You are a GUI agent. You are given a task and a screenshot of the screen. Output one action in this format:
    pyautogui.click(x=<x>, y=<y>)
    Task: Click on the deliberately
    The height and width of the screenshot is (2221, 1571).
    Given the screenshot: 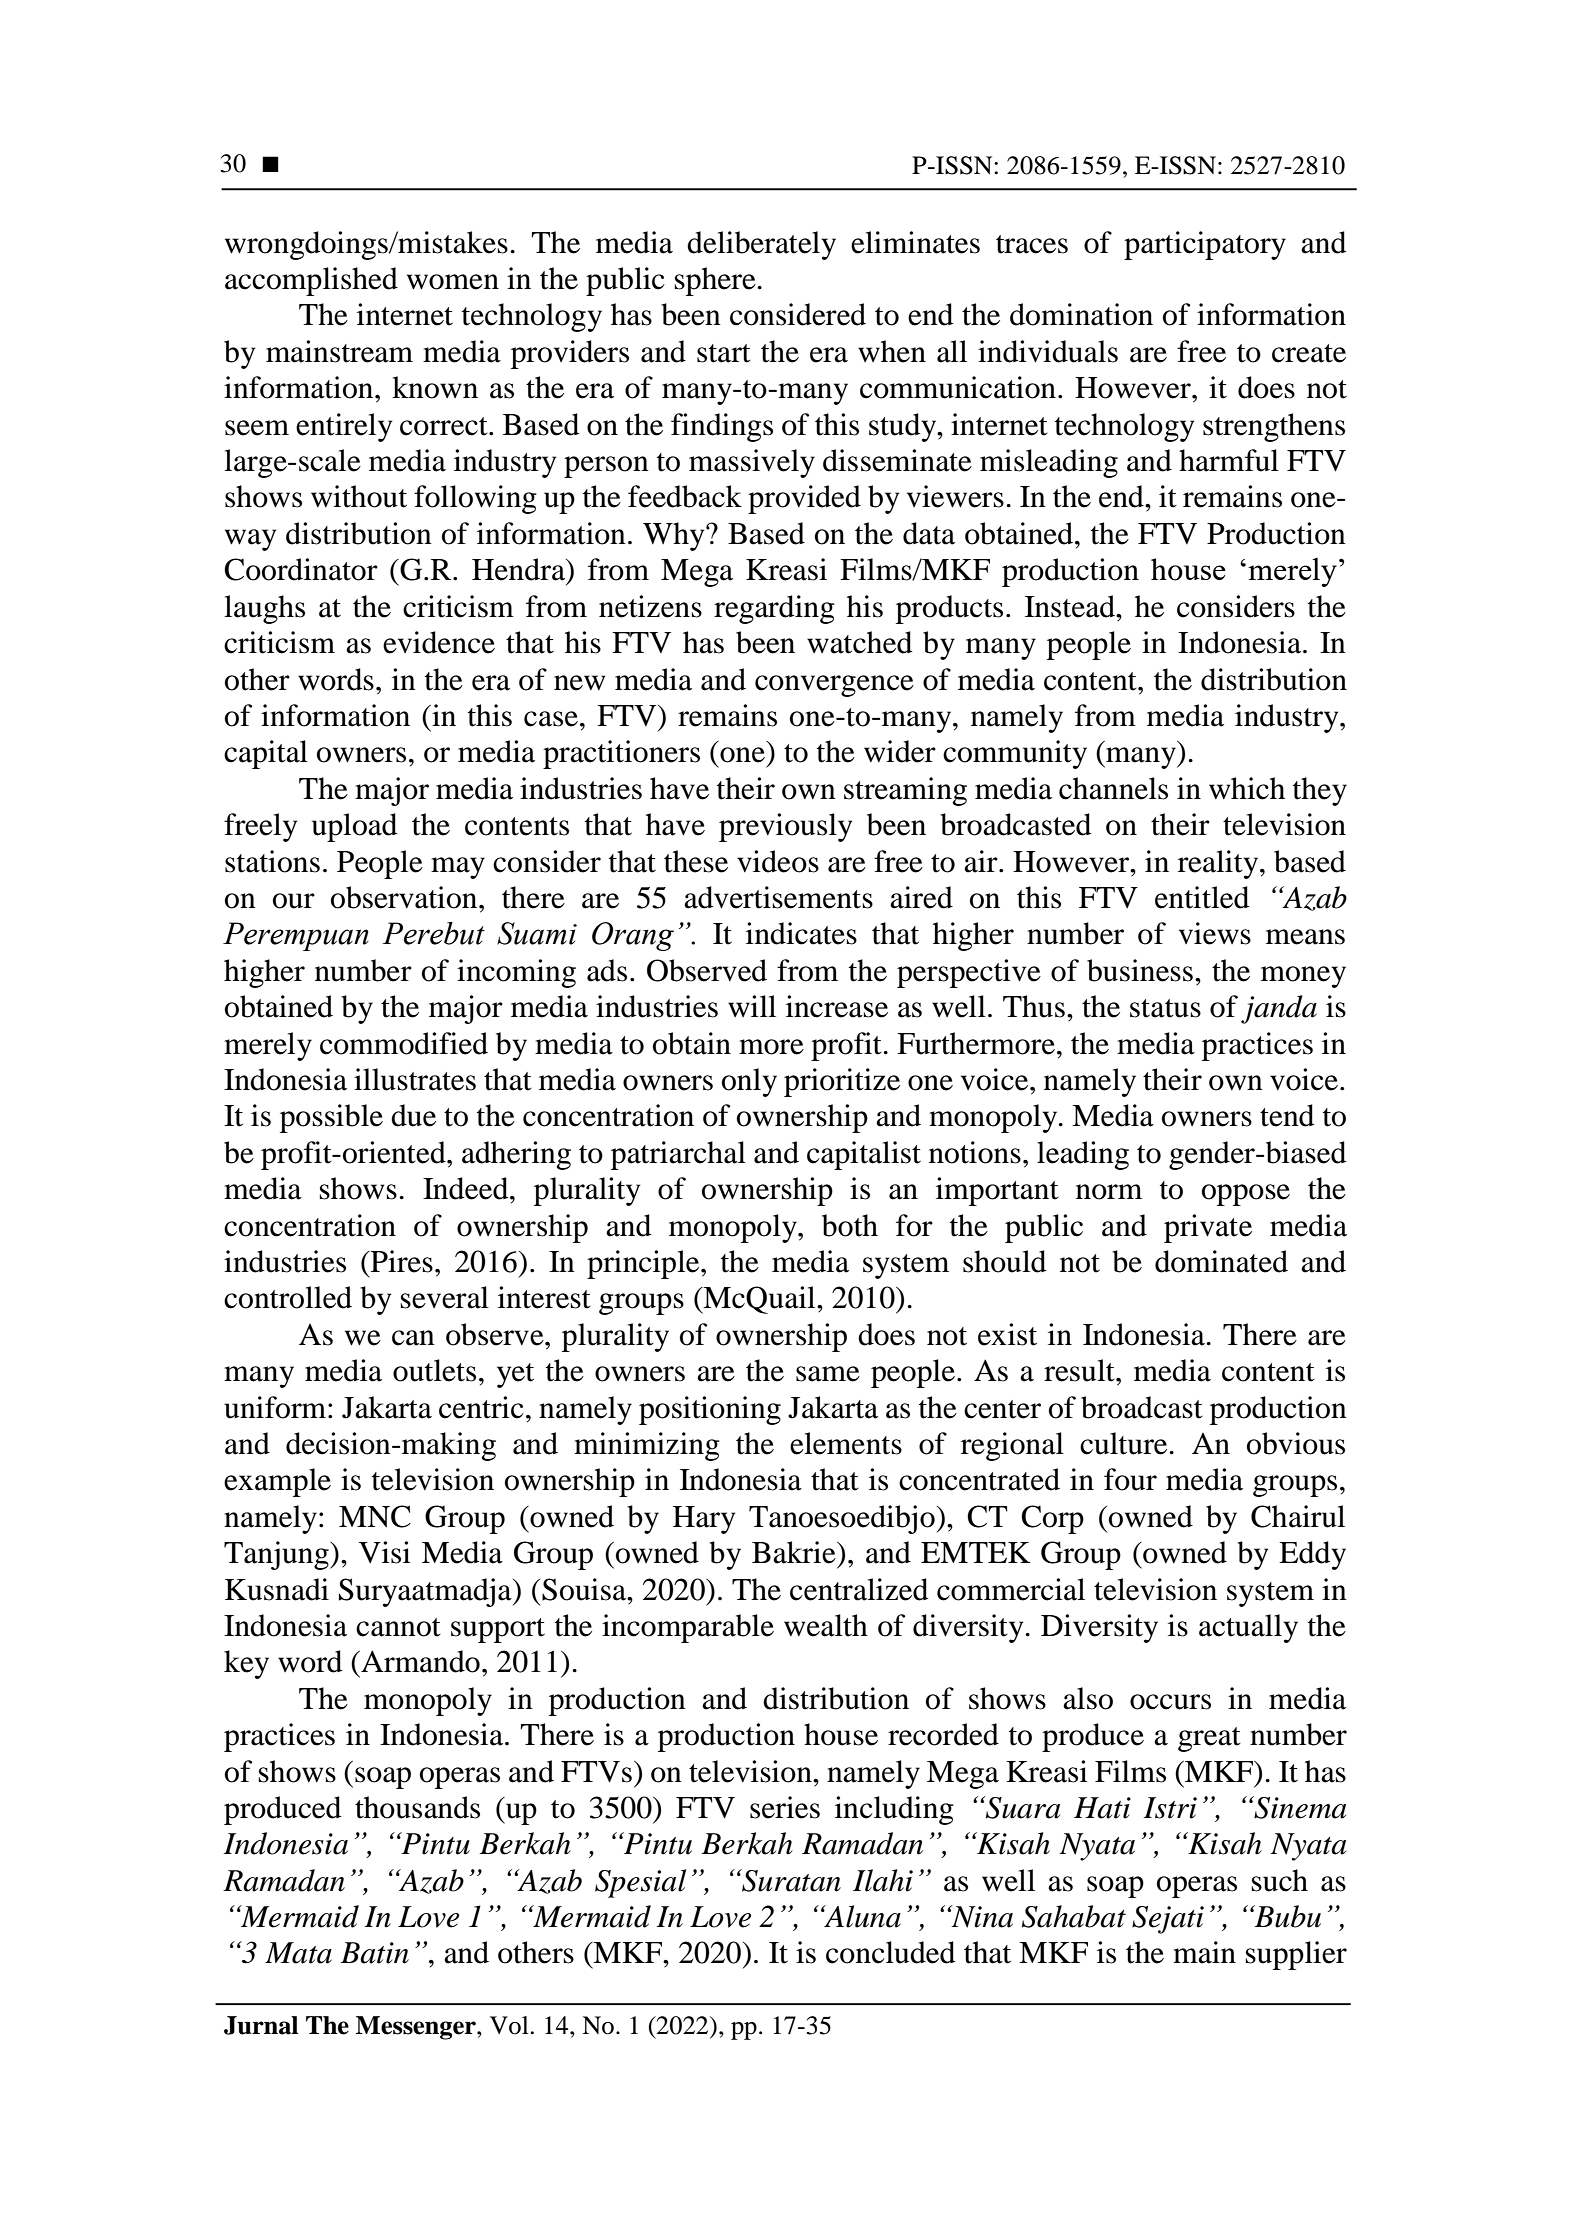 What is the action you would take?
    pyautogui.click(x=761, y=245)
